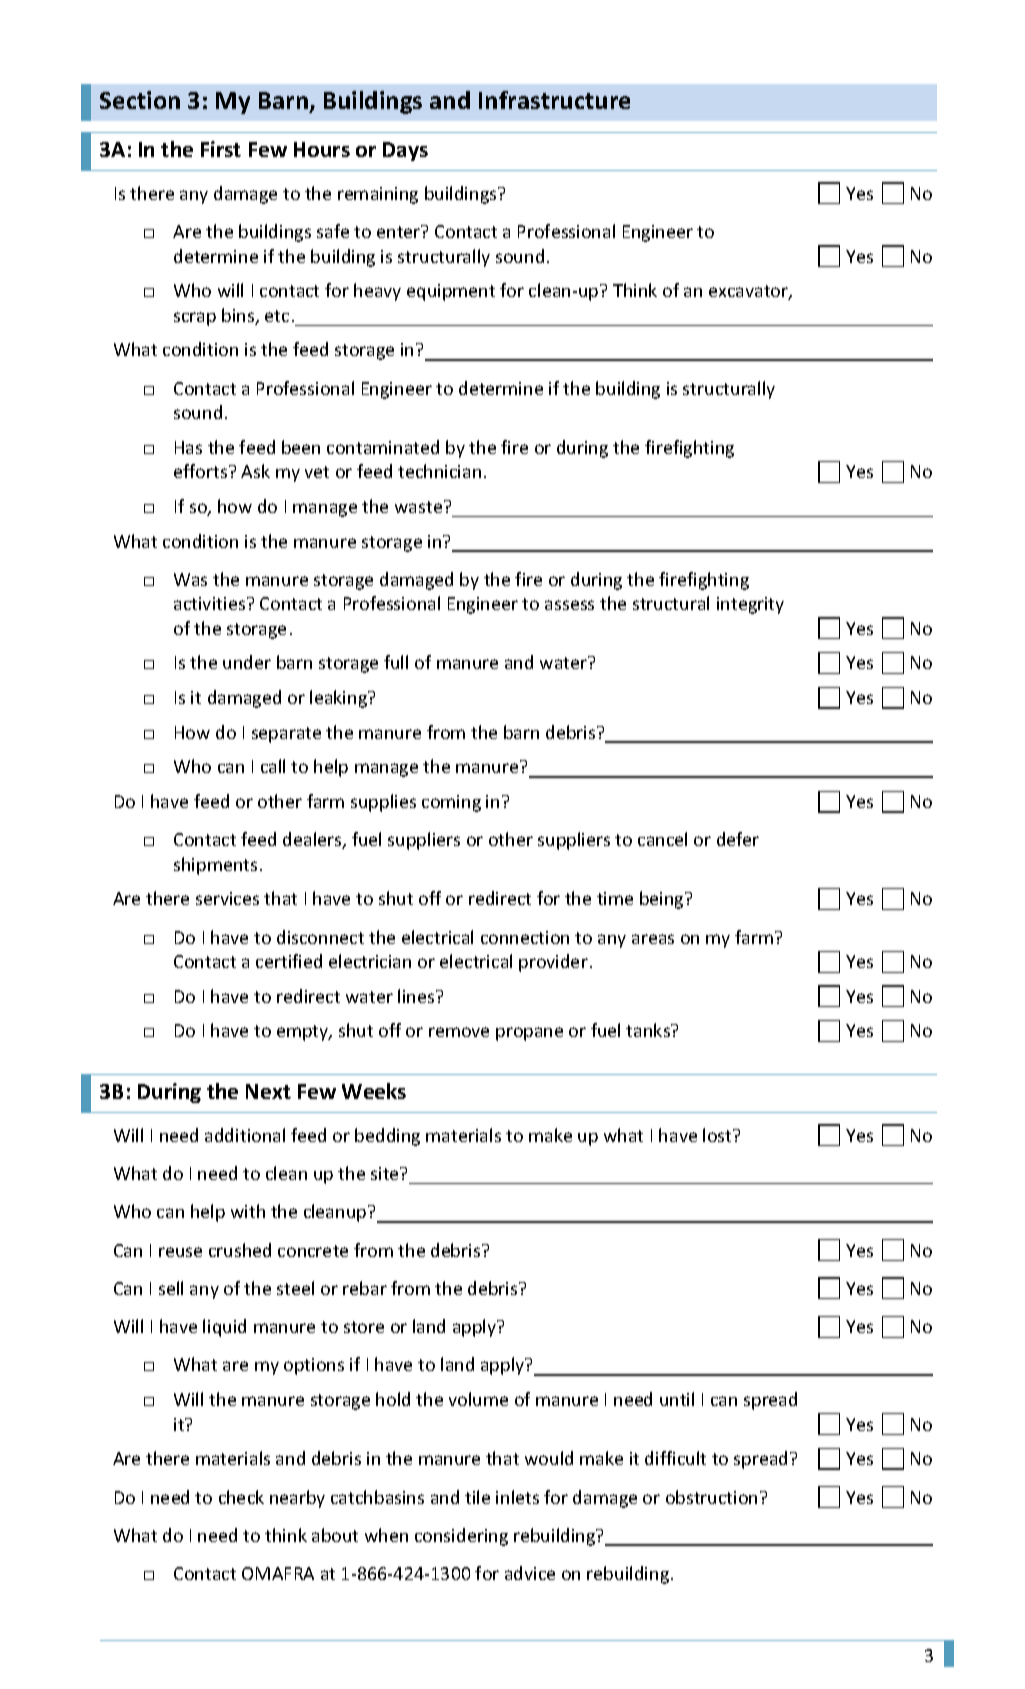 The width and height of the screenshot is (1025, 1689). Describe the element at coordinates (459, 1032) in the screenshot. I see `remove` at that location.
